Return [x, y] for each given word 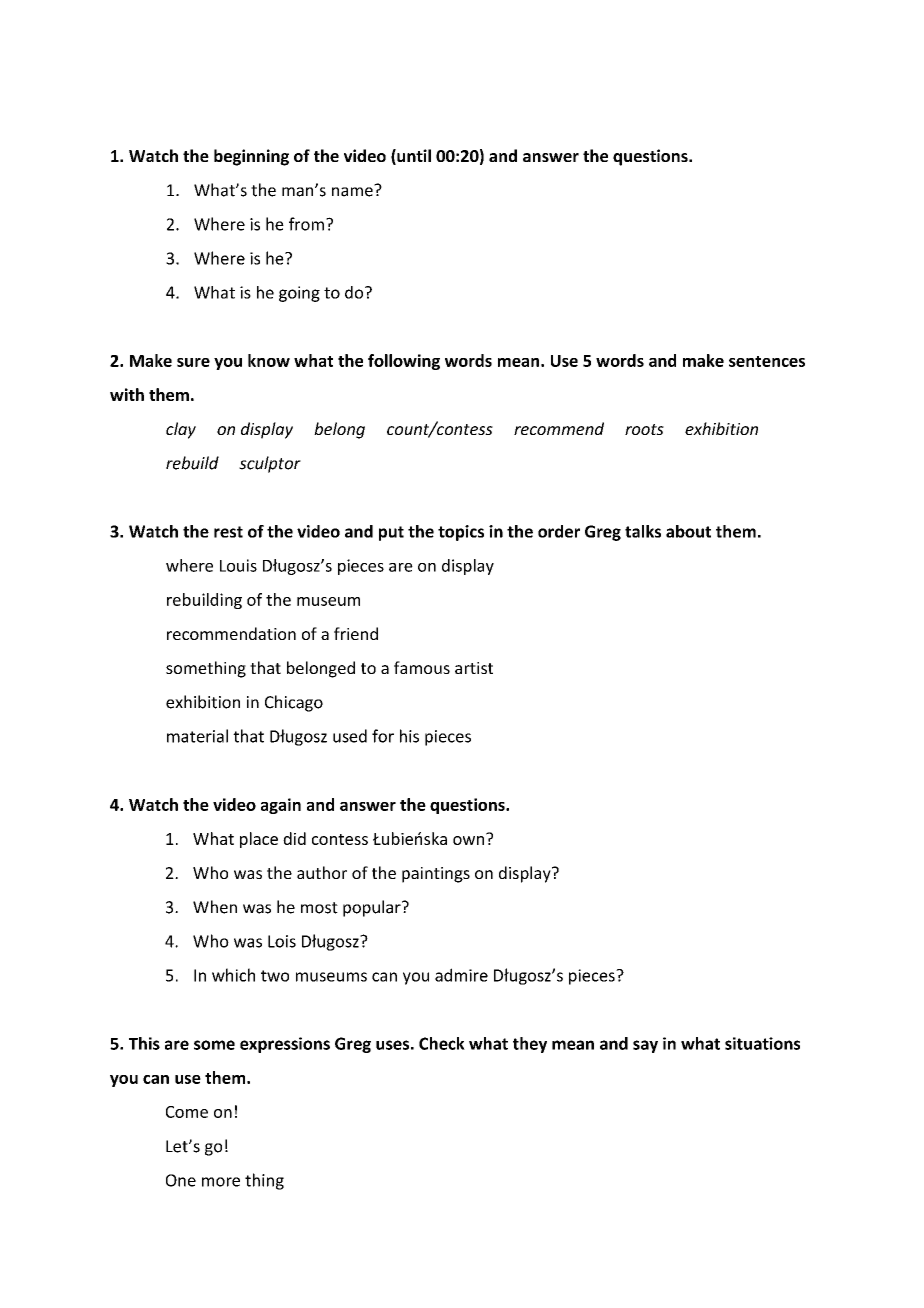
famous [422, 667]
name [353, 191]
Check [442, 1043]
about [688, 531]
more [221, 1182]
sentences [767, 361]
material [197, 736]
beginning [251, 157]
